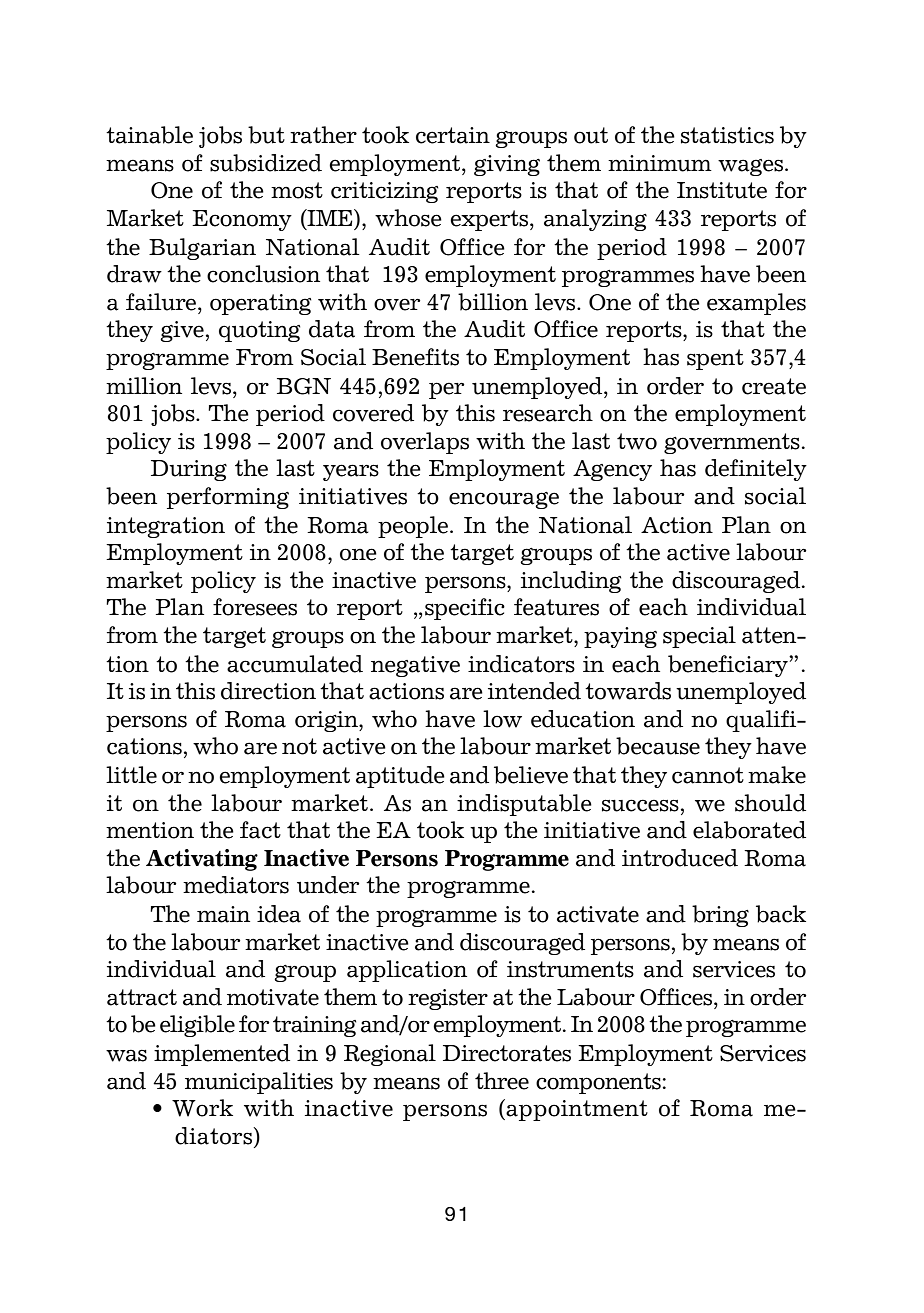 The width and height of the screenshot is (924, 1313). Describe the element at coordinates (266, 163) in the screenshot. I see `subsidized` at that location.
